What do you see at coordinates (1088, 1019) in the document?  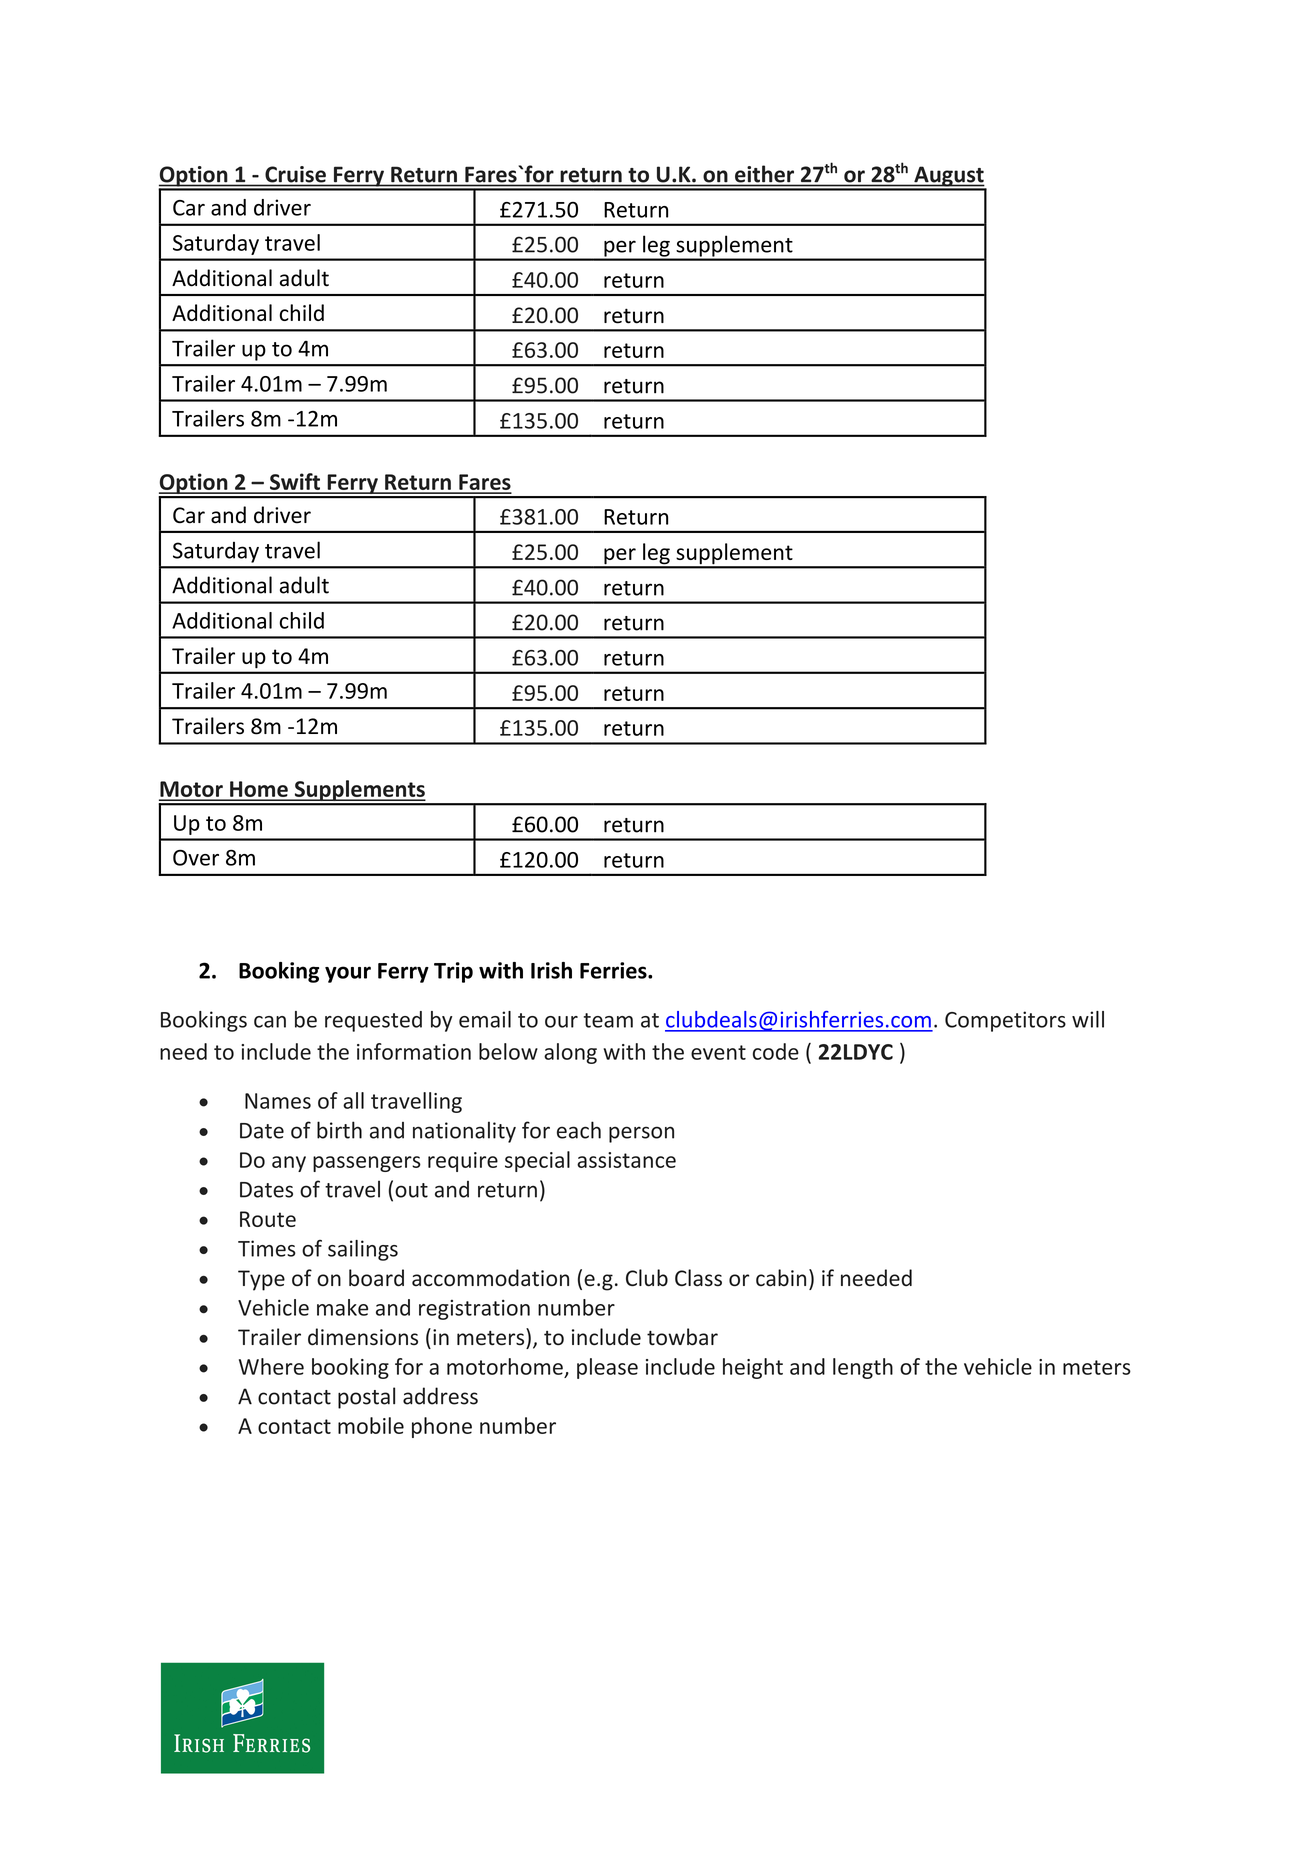 I see `will` at bounding box center [1088, 1019].
